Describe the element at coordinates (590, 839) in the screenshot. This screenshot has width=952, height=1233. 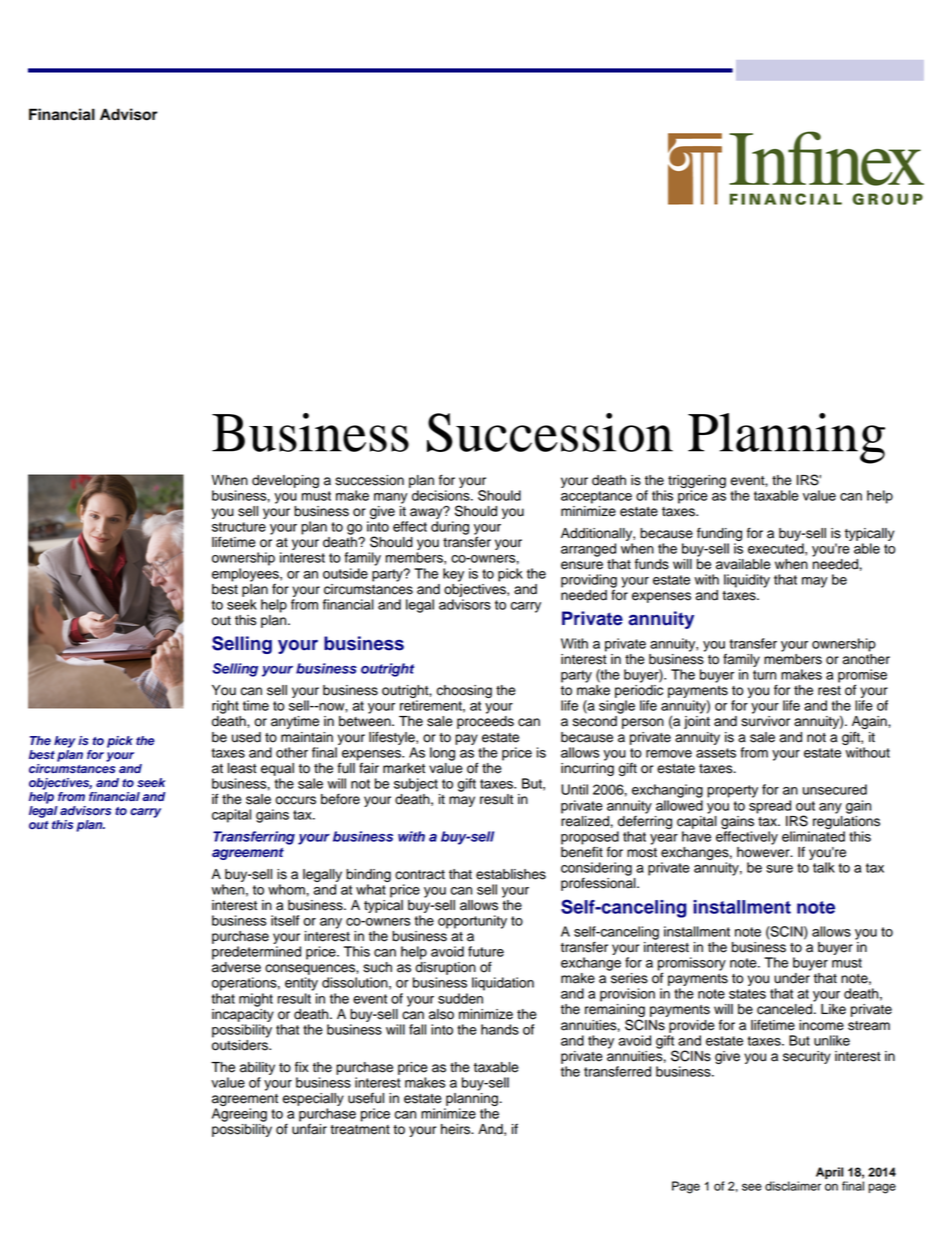
I see `proposed` at that location.
